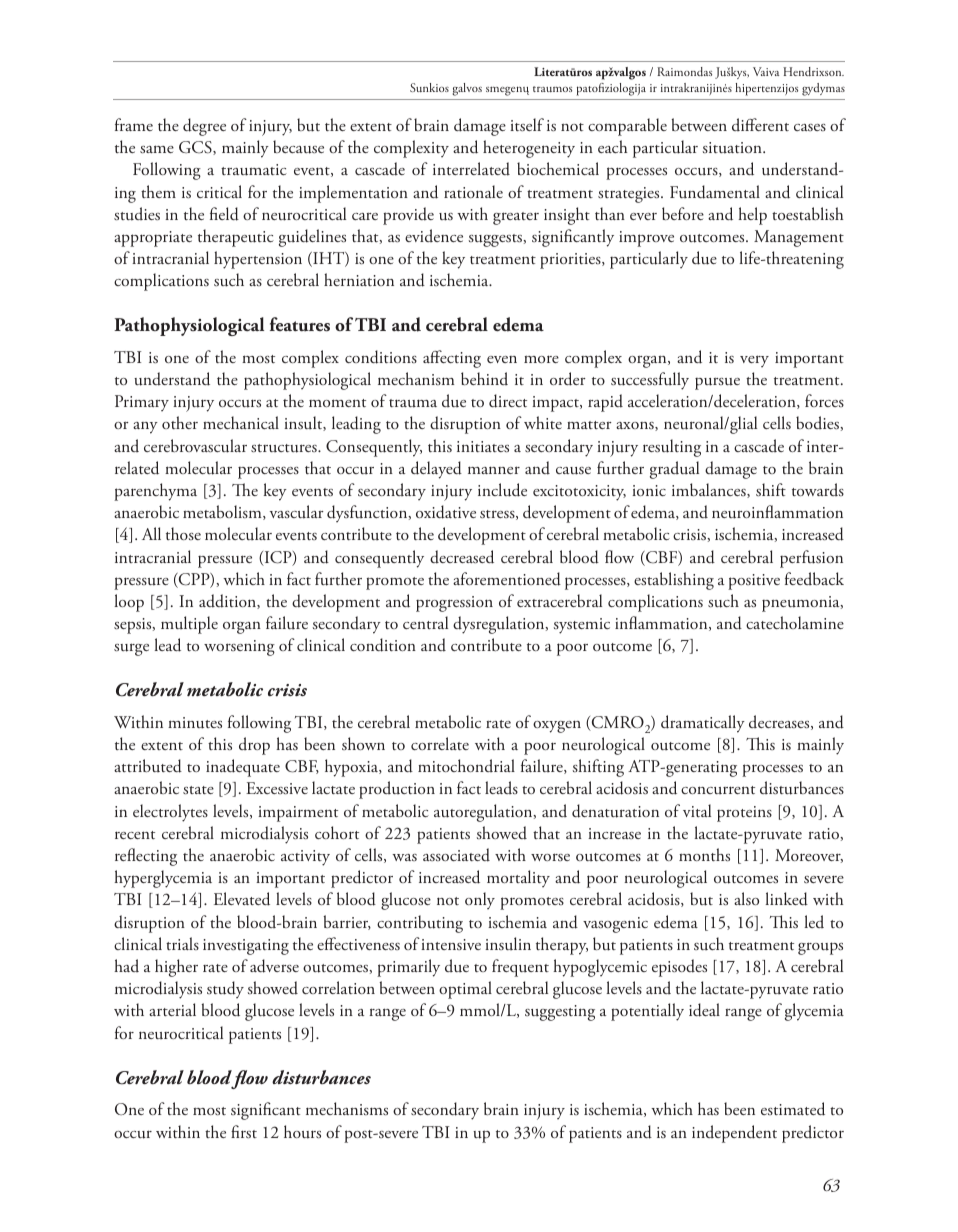  I want to click on metabolism, so click(223, 512).
